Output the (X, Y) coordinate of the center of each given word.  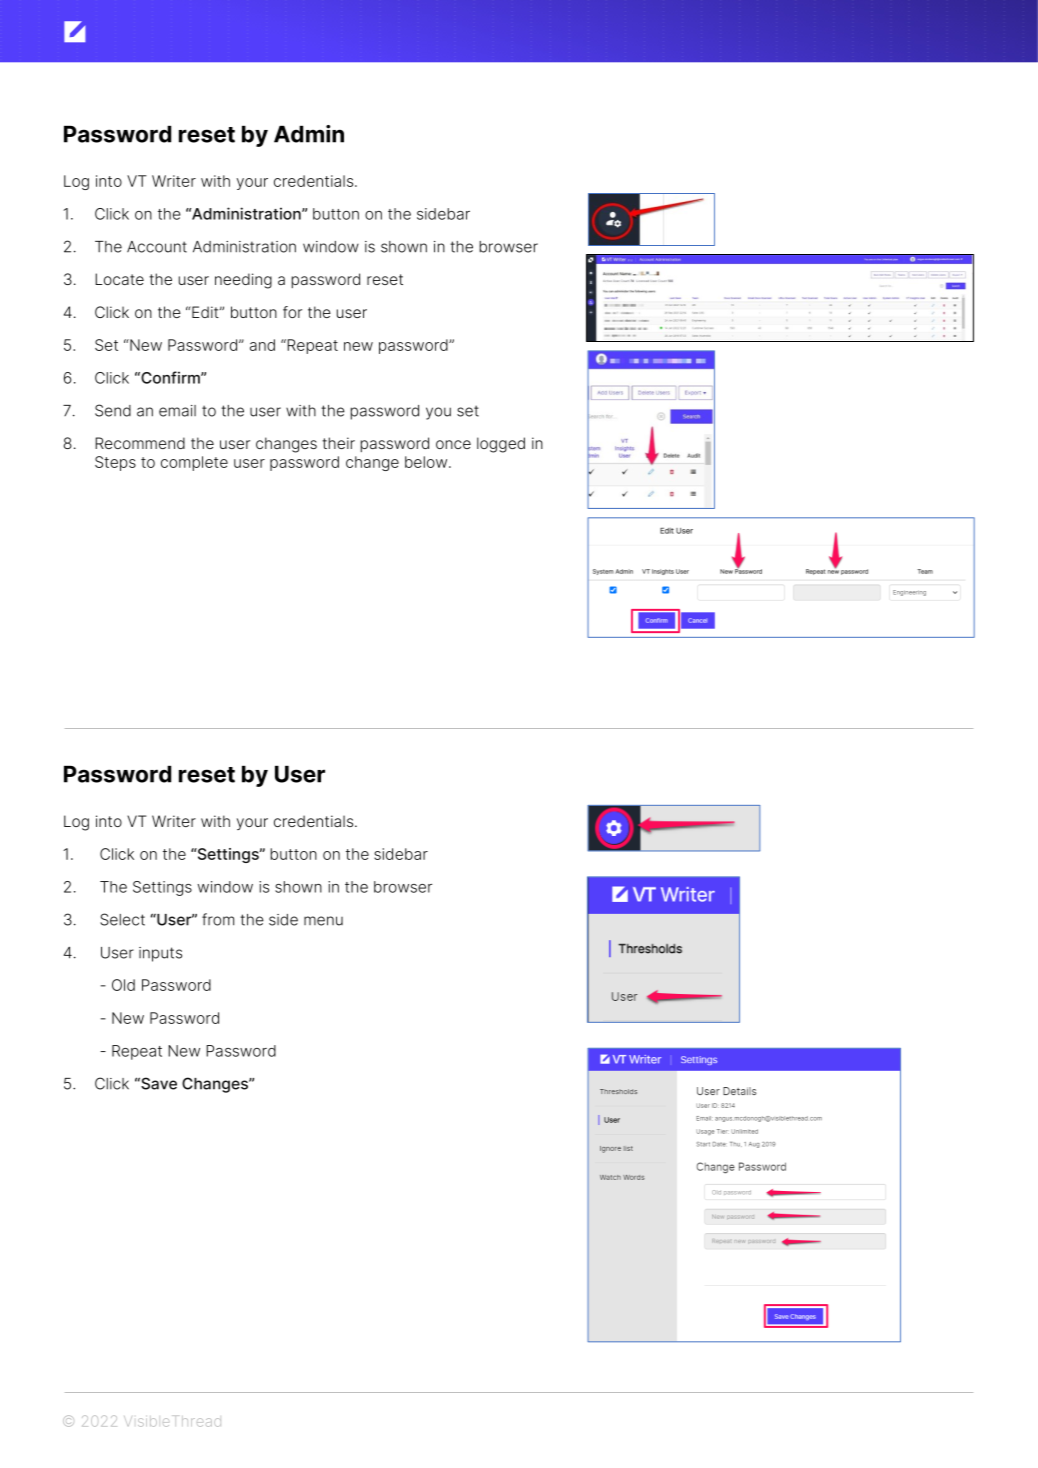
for (292, 312)
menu (323, 921)
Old (123, 985)
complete (194, 463)
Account (157, 247)
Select (122, 919)
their (338, 443)
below (427, 462)
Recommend (140, 443)
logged (501, 445)
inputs (160, 954)
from (218, 919)
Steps (115, 463)
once (453, 444)
